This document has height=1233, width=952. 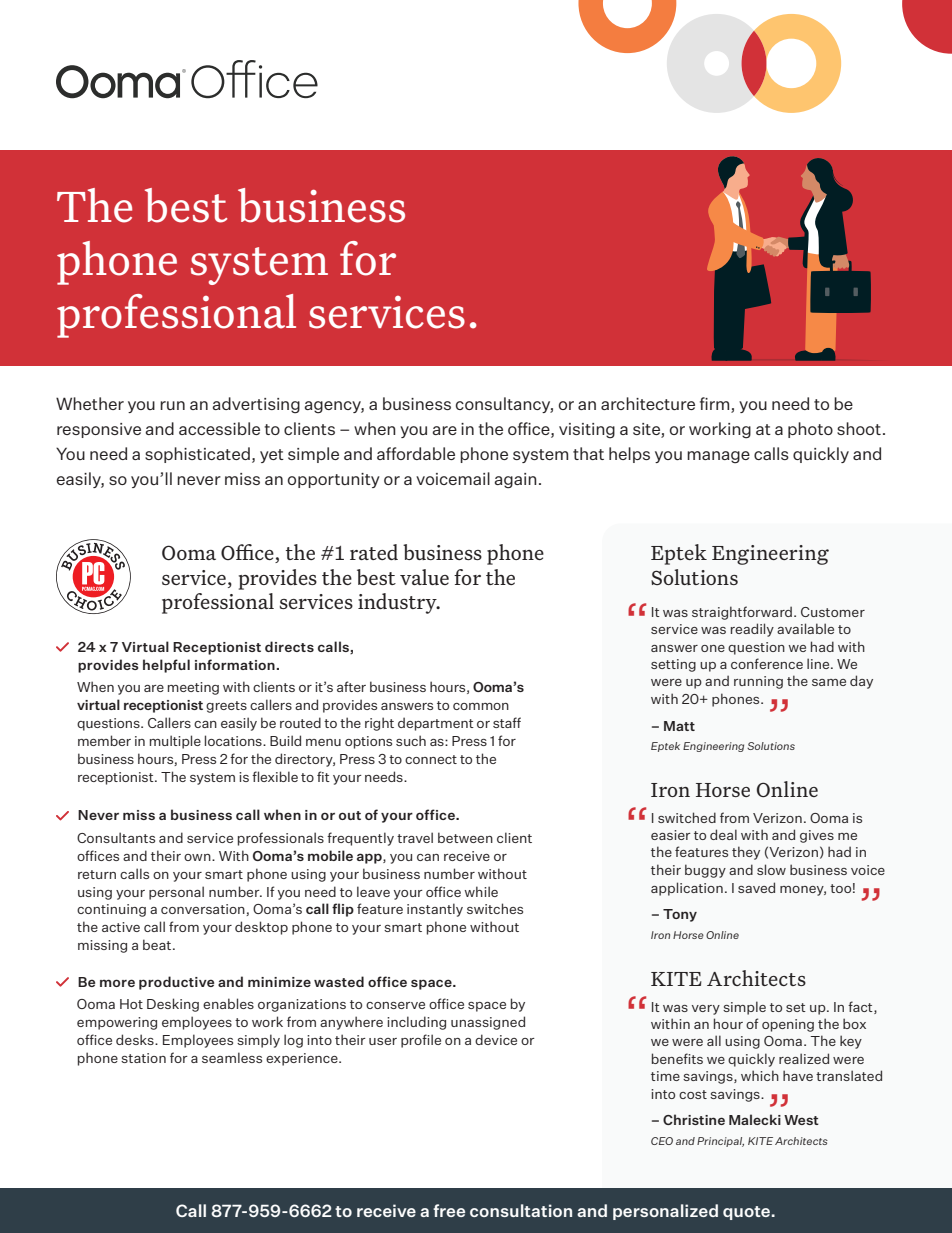 I want to click on Consultants, so click(x=116, y=837).
